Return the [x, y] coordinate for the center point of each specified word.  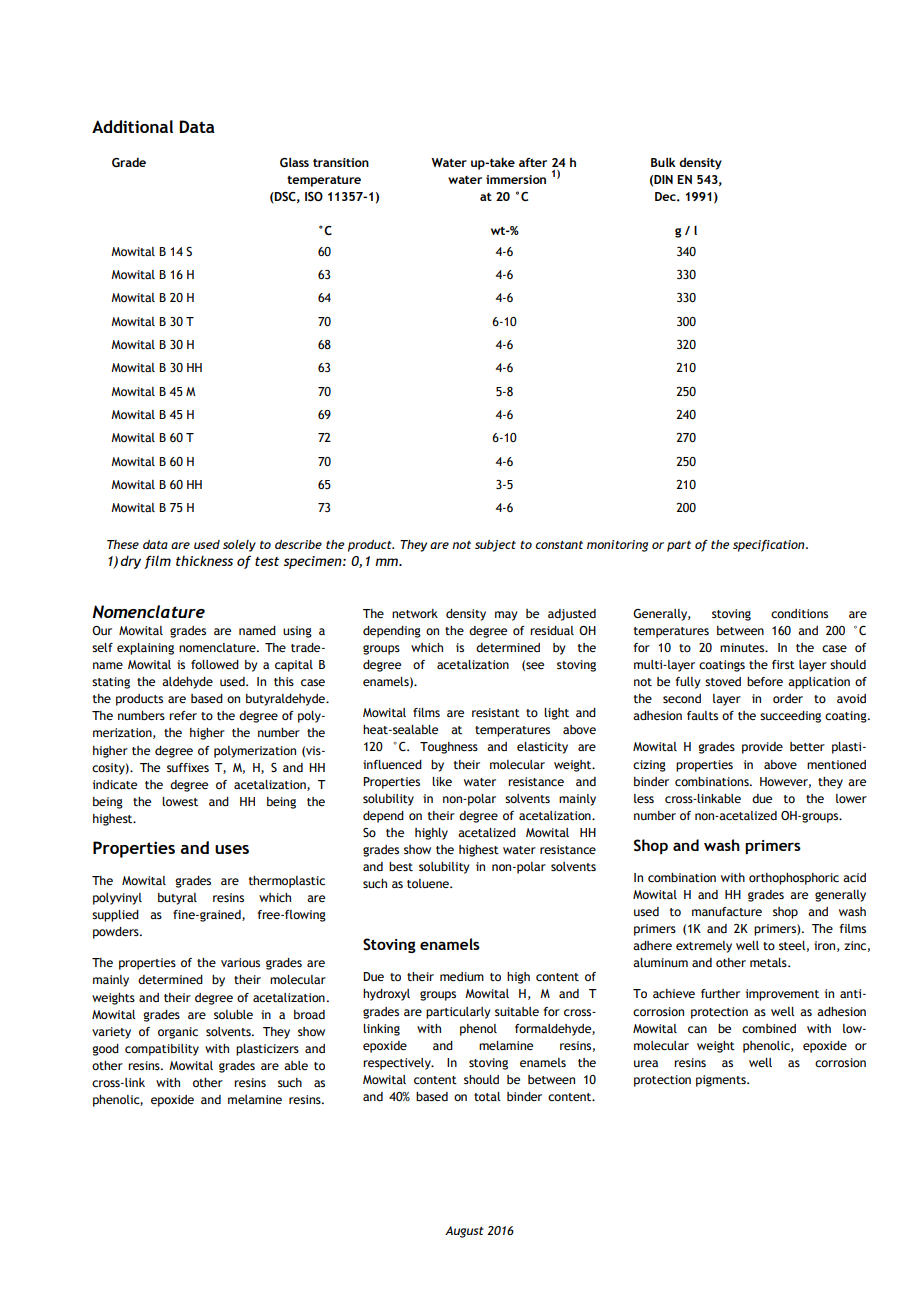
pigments [722, 1081]
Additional [132, 126]
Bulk [663, 162]
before [765, 681]
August [464, 1232]
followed [215, 664]
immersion [516, 179]
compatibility [162, 1050]
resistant [496, 712]
